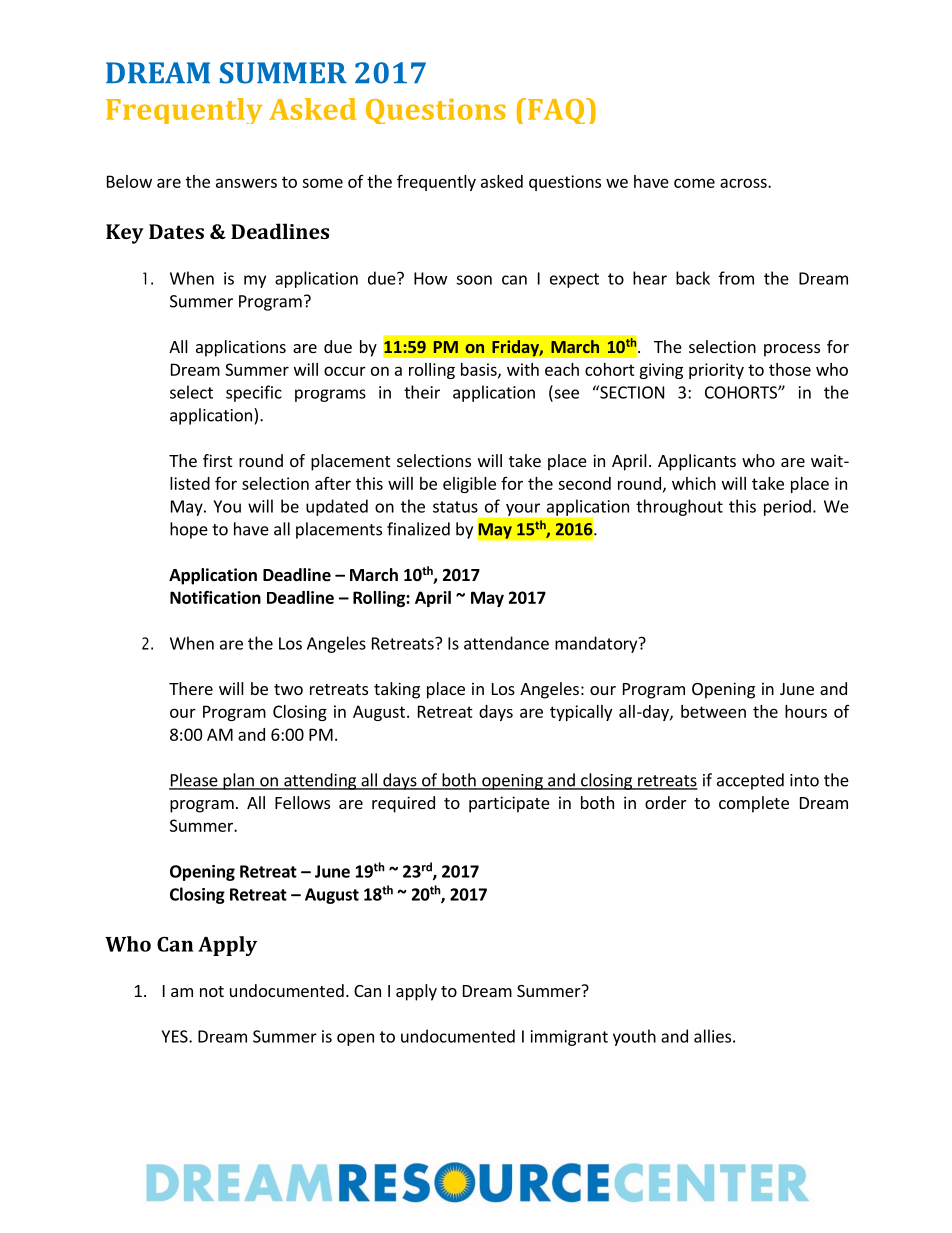 This document has width=952, height=1233. Describe the element at coordinates (509, 804) in the document. I see `participate` at that location.
